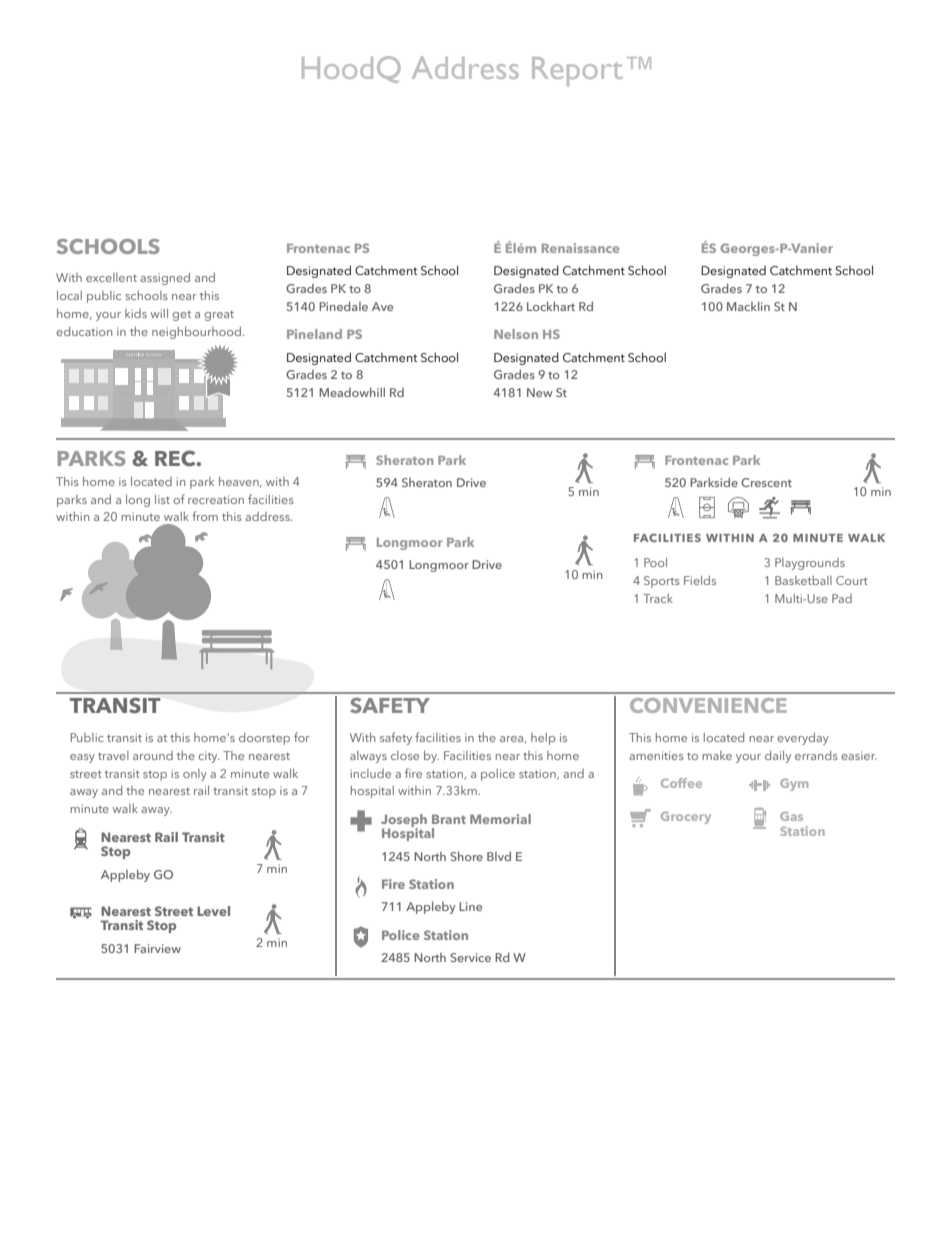 Image resolution: width=952 pixels, height=1233 pixels. What do you see at coordinates (213, 911) in the screenshot?
I see `Level` at bounding box center [213, 911].
